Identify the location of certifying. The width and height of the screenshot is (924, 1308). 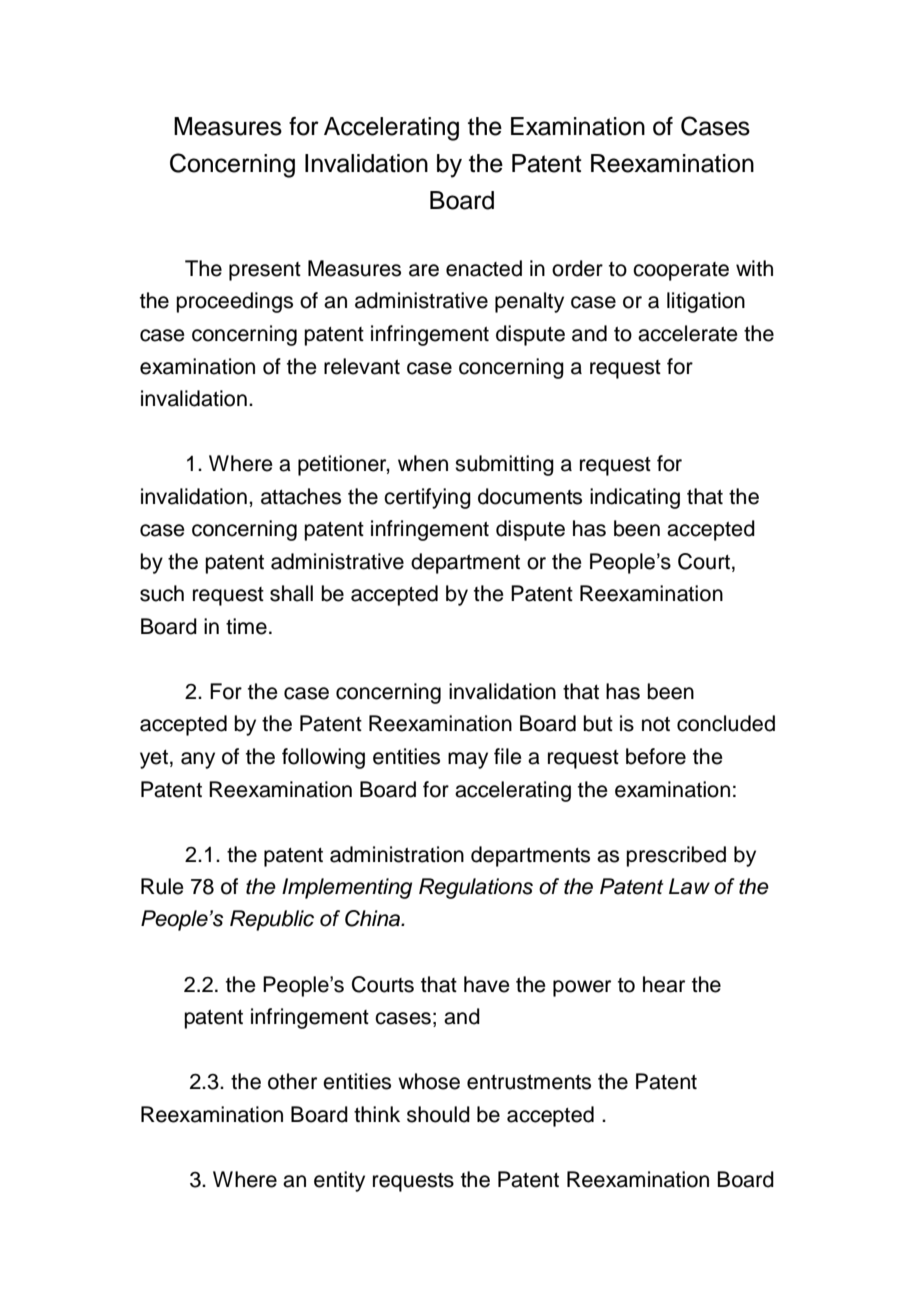
(427, 498).
